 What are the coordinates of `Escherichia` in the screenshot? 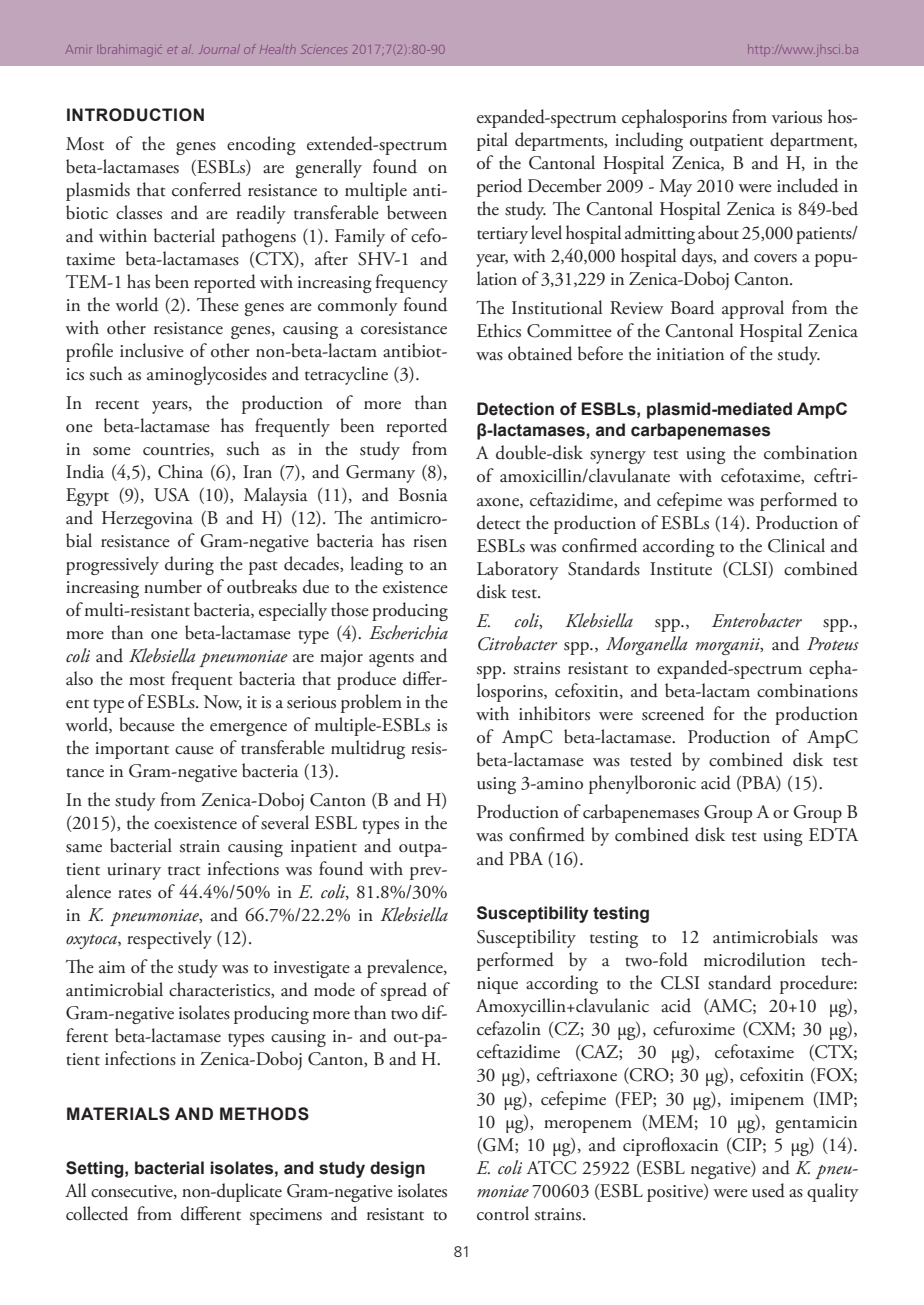 It's located at (408, 632).
